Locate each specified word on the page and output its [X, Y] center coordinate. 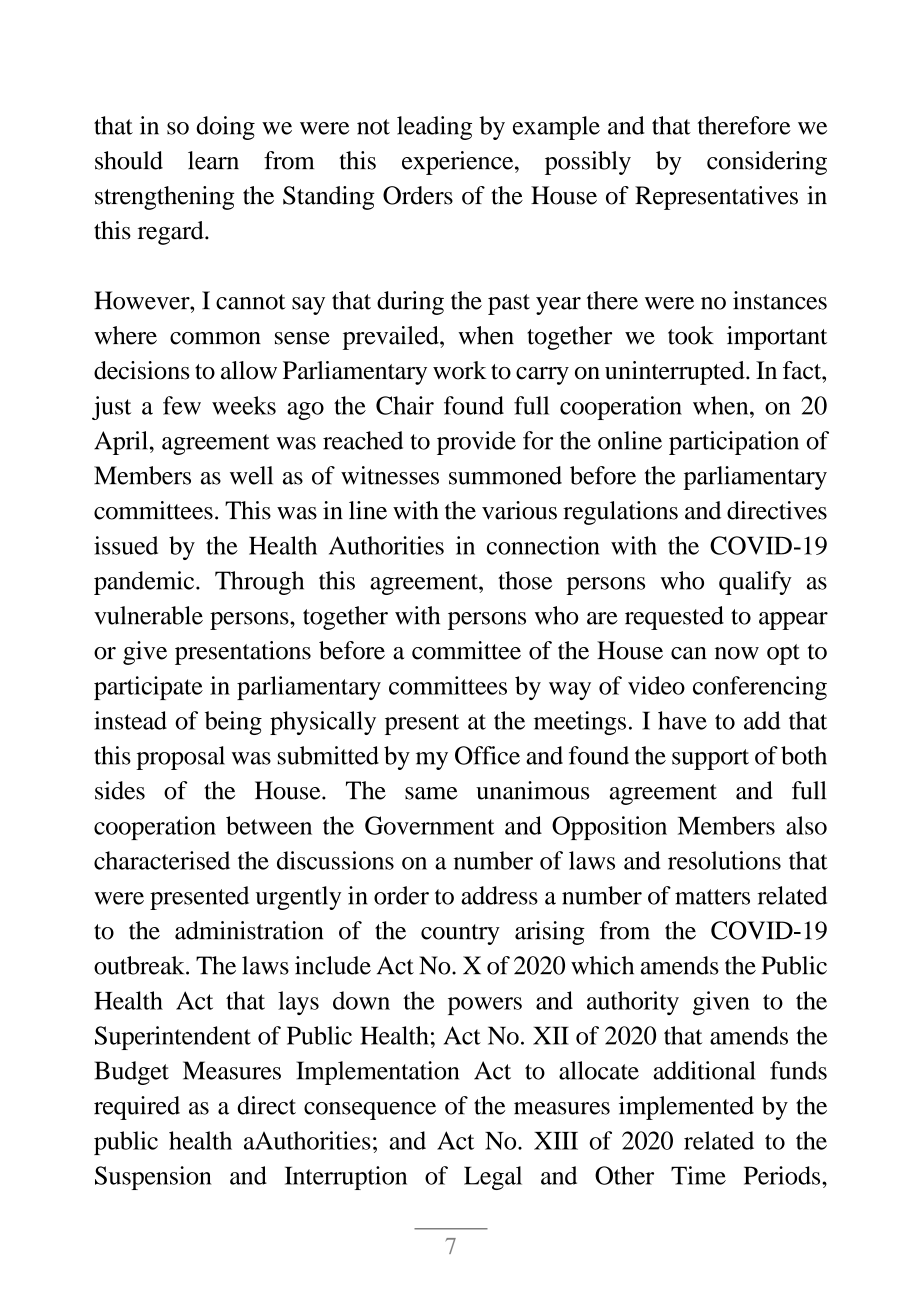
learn [213, 160]
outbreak [140, 965]
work [460, 370]
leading [434, 128]
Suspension [153, 1178]
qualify [755, 583]
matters [712, 897]
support [710, 759]
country [460, 934]
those [525, 580]
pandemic [145, 583]
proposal [180, 758]
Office [487, 755]
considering [767, 163]
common [215, 338]
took [691, 335]
